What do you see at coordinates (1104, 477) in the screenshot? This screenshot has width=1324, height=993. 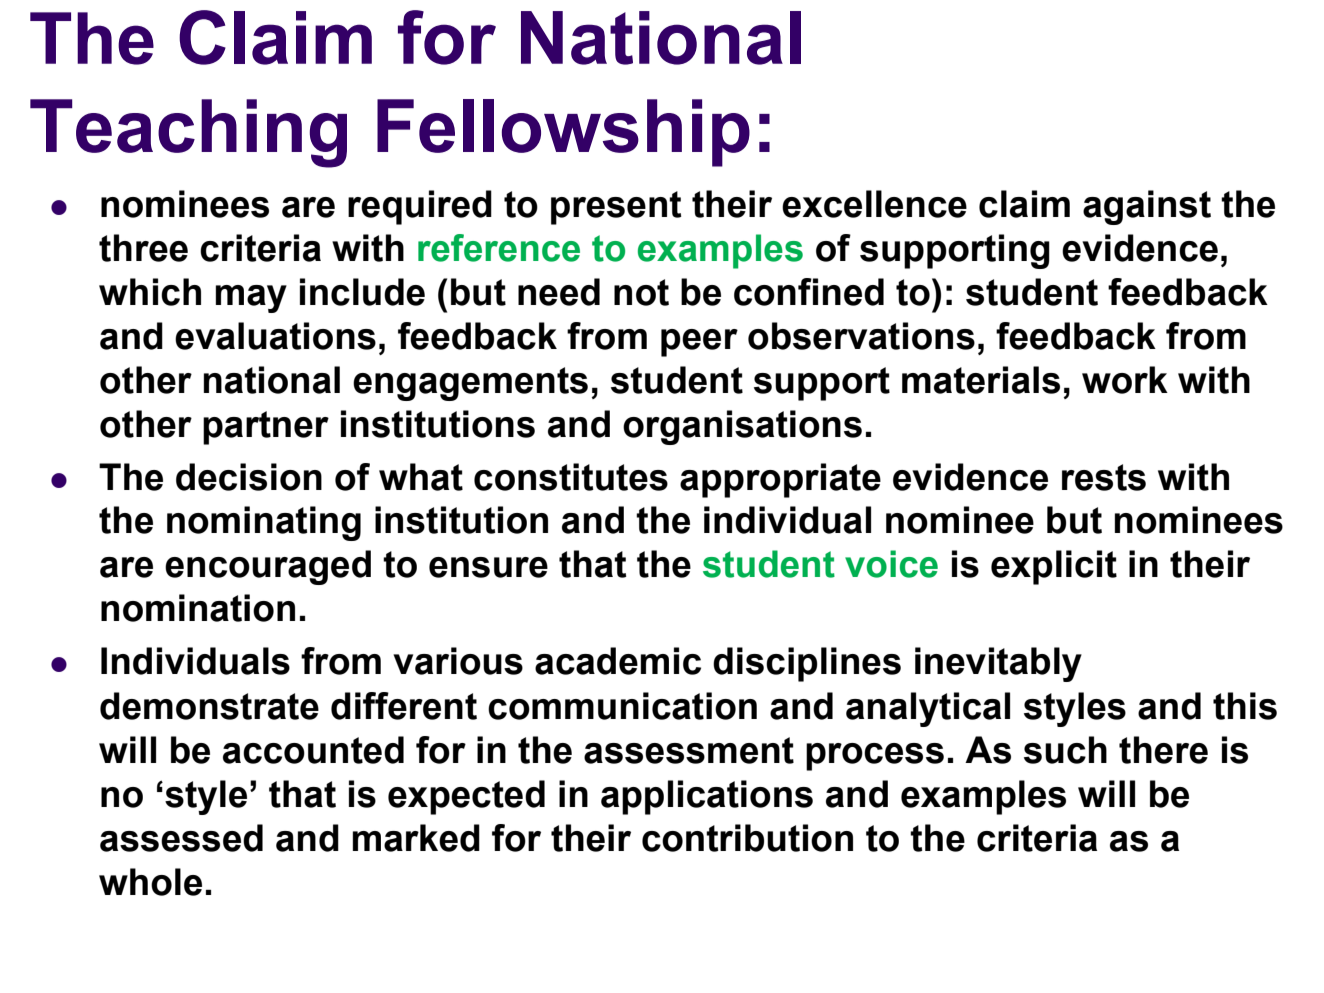 I see `rests` at bounding box center [1104, 477].
